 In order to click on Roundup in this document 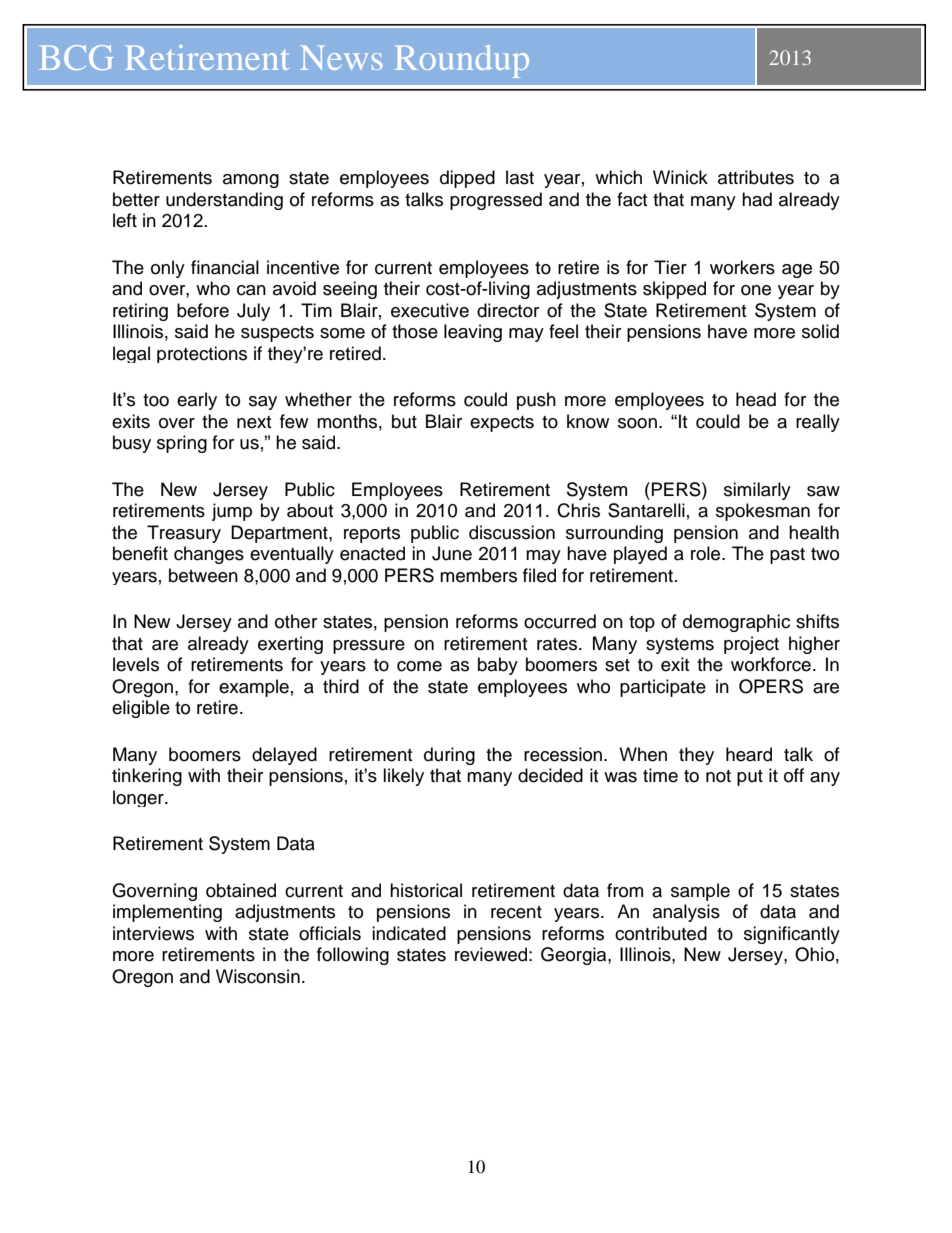, I will do `click(462, 61)`.
